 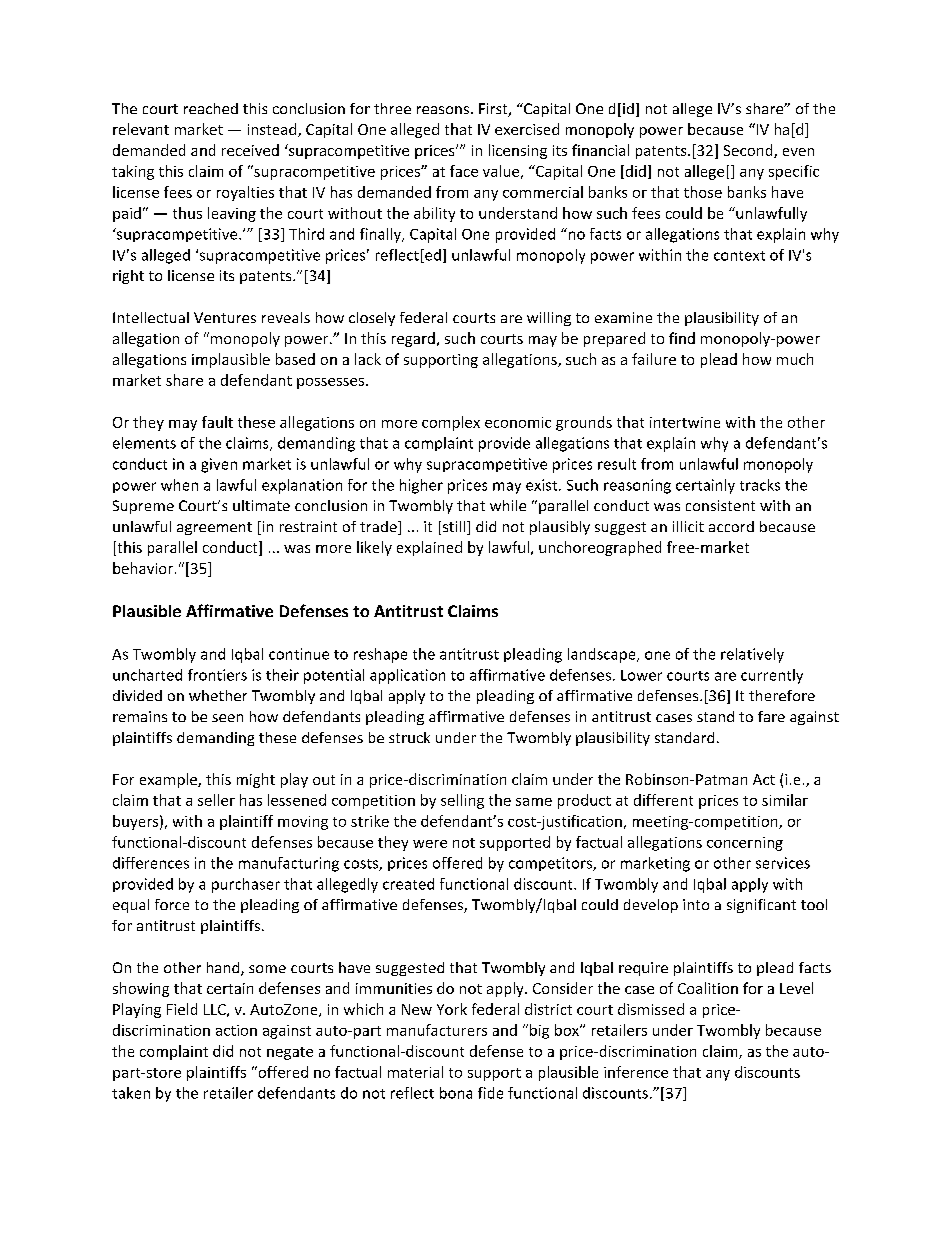 I want to click on selling, so click(x=462, y=801).
